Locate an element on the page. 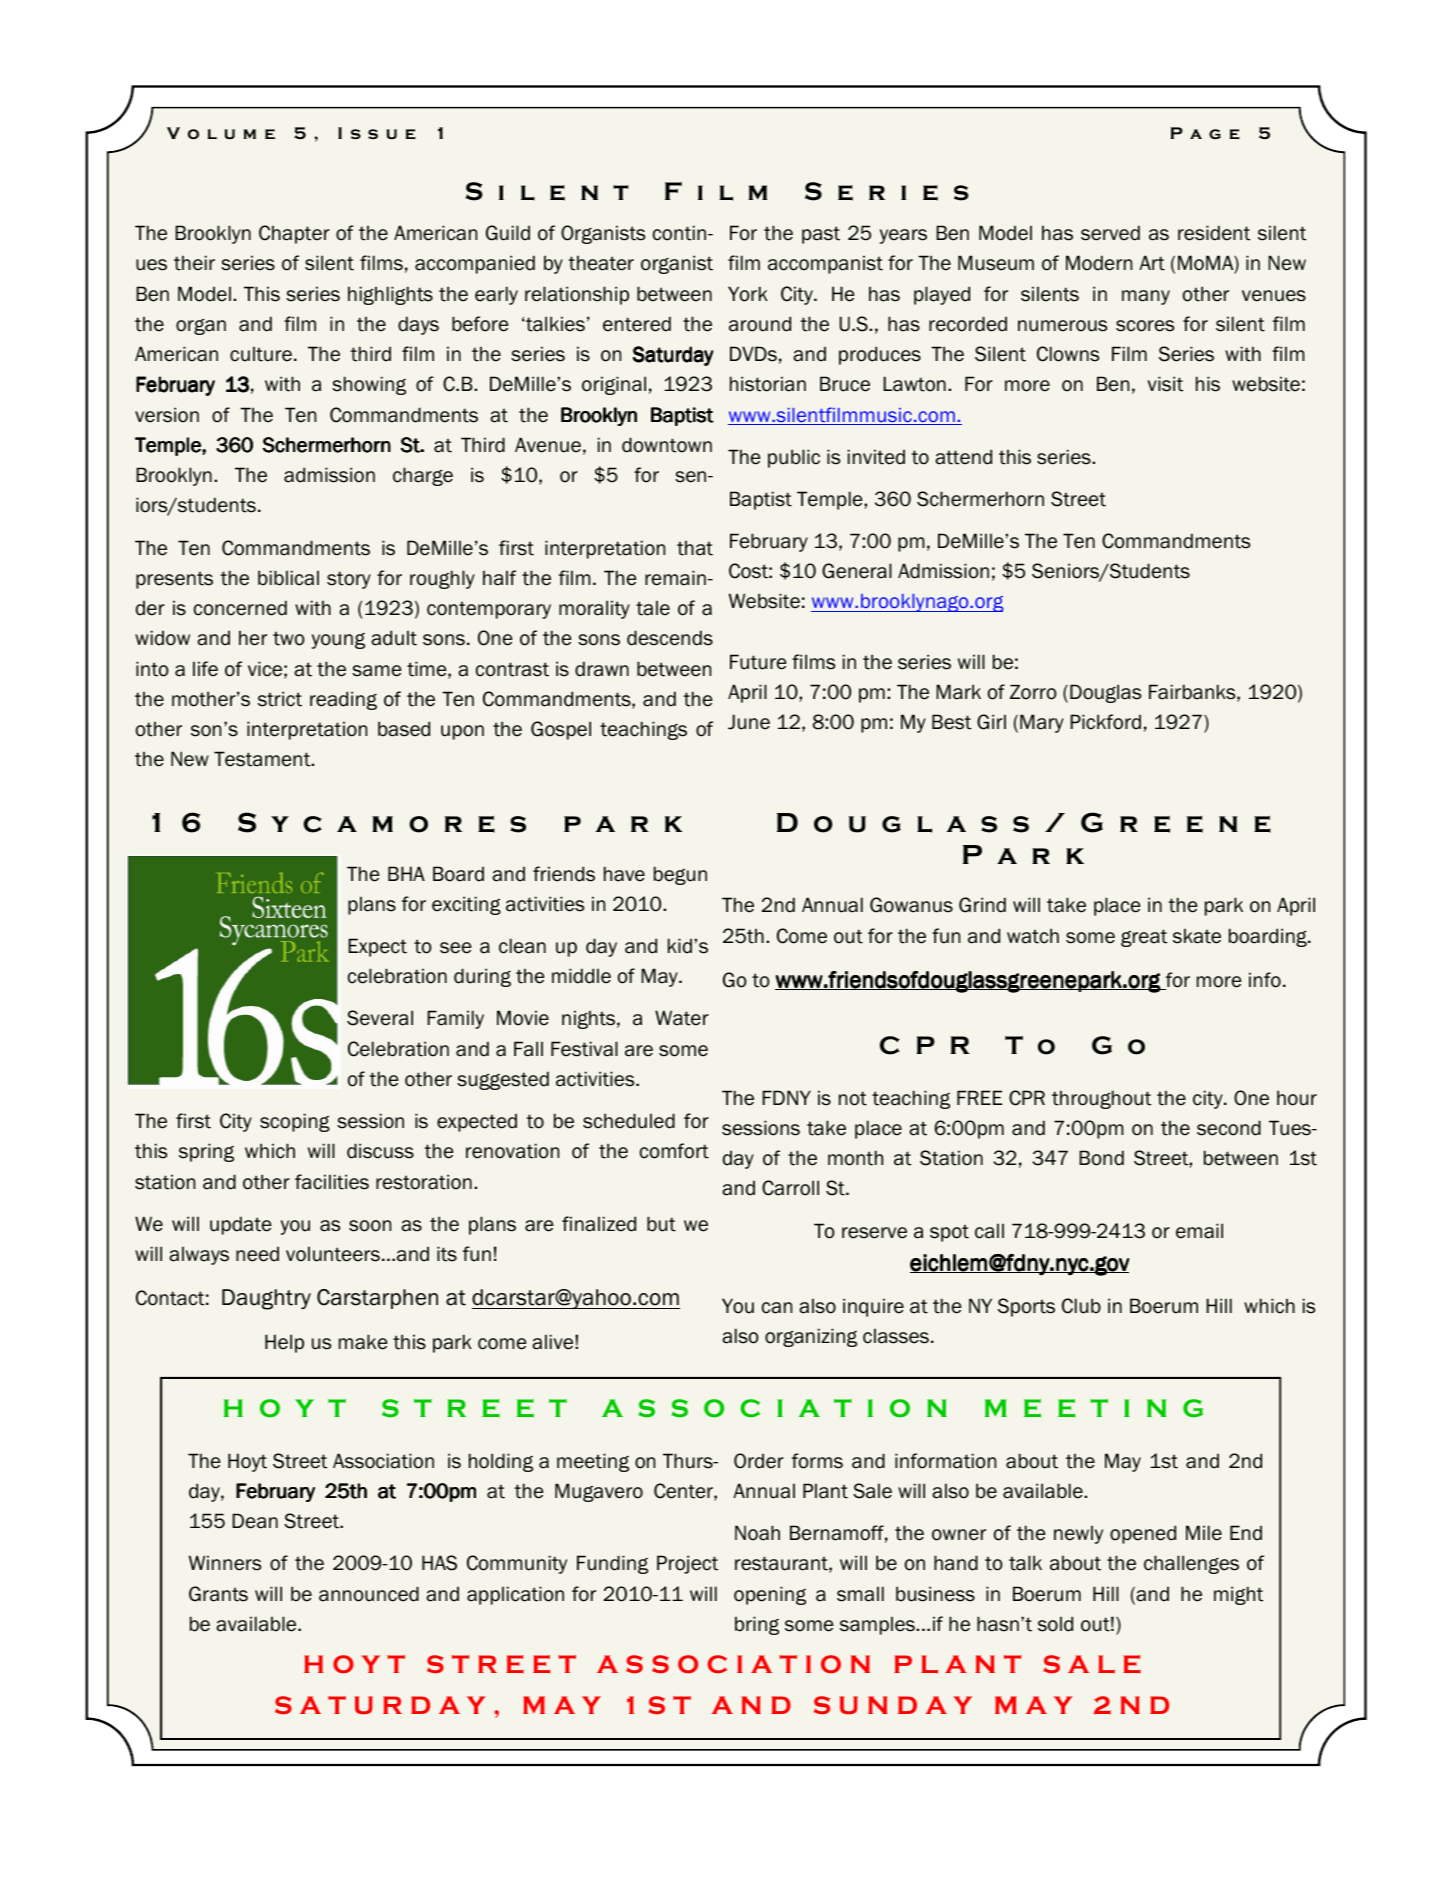 The width and height of the page is (1452, 1879). BHA is located at coordinates (406, 873).
